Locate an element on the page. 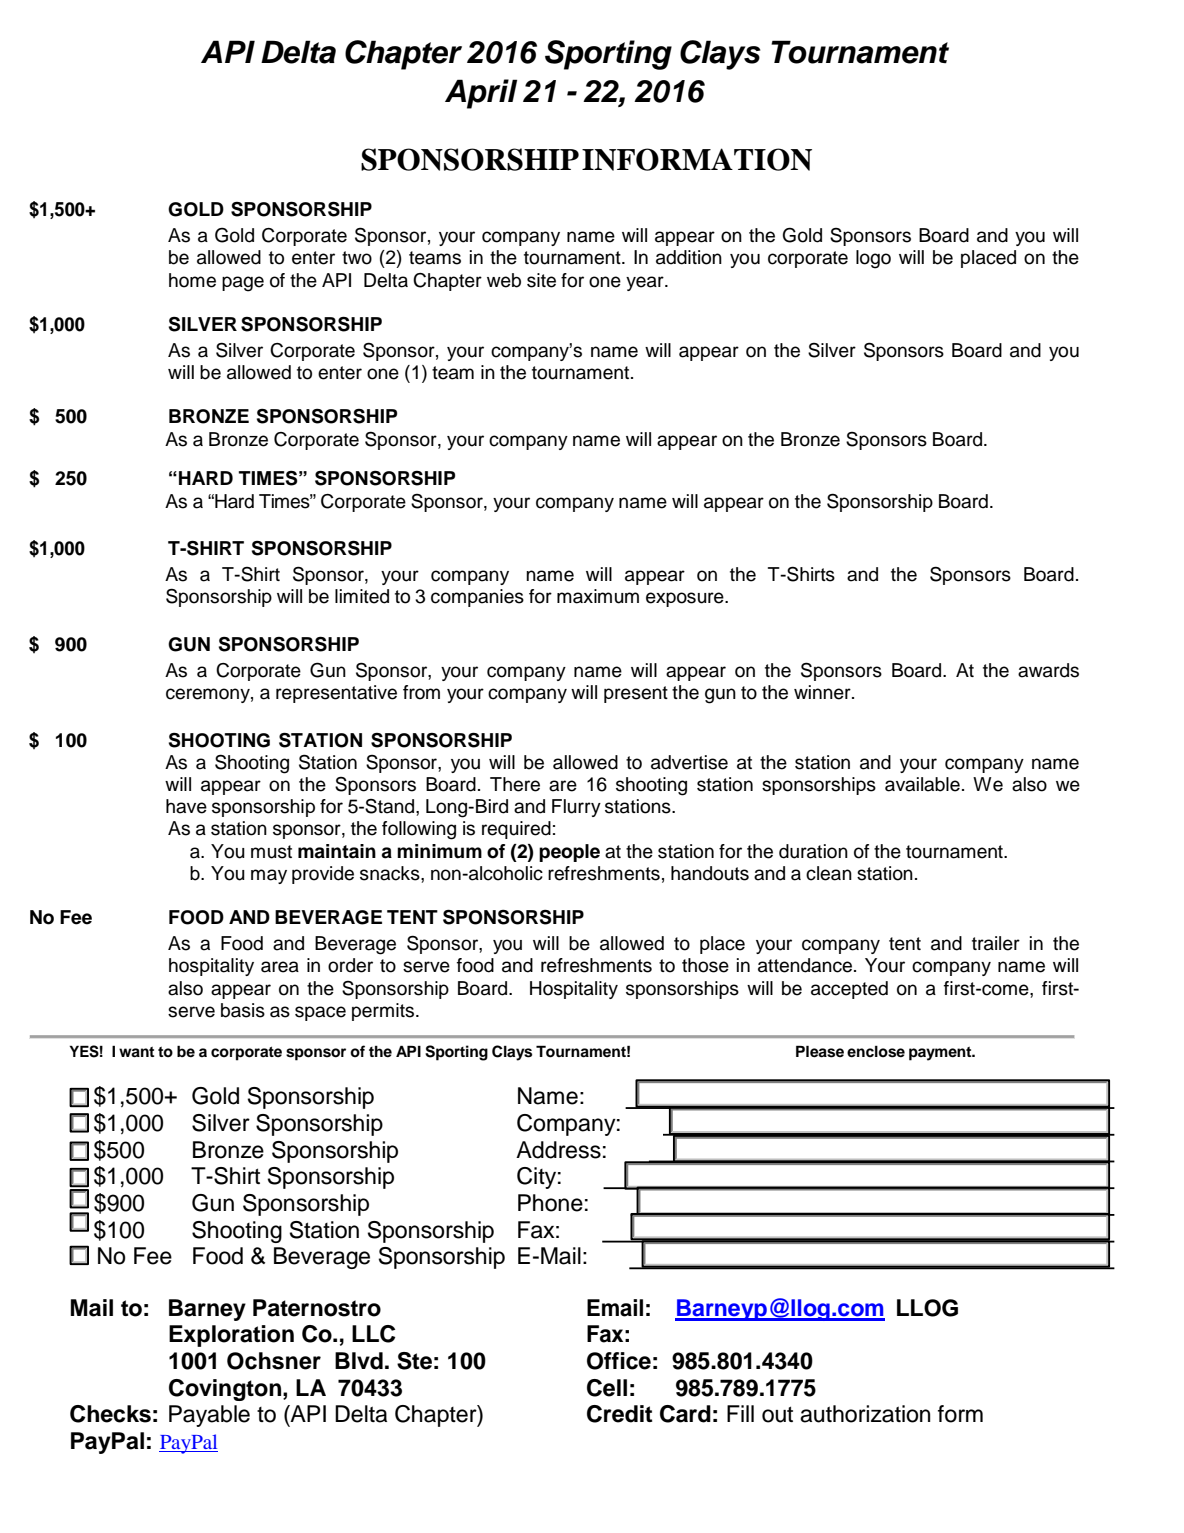 This document has width=1184, height=1533. area is located at coordinates (280, 967).
